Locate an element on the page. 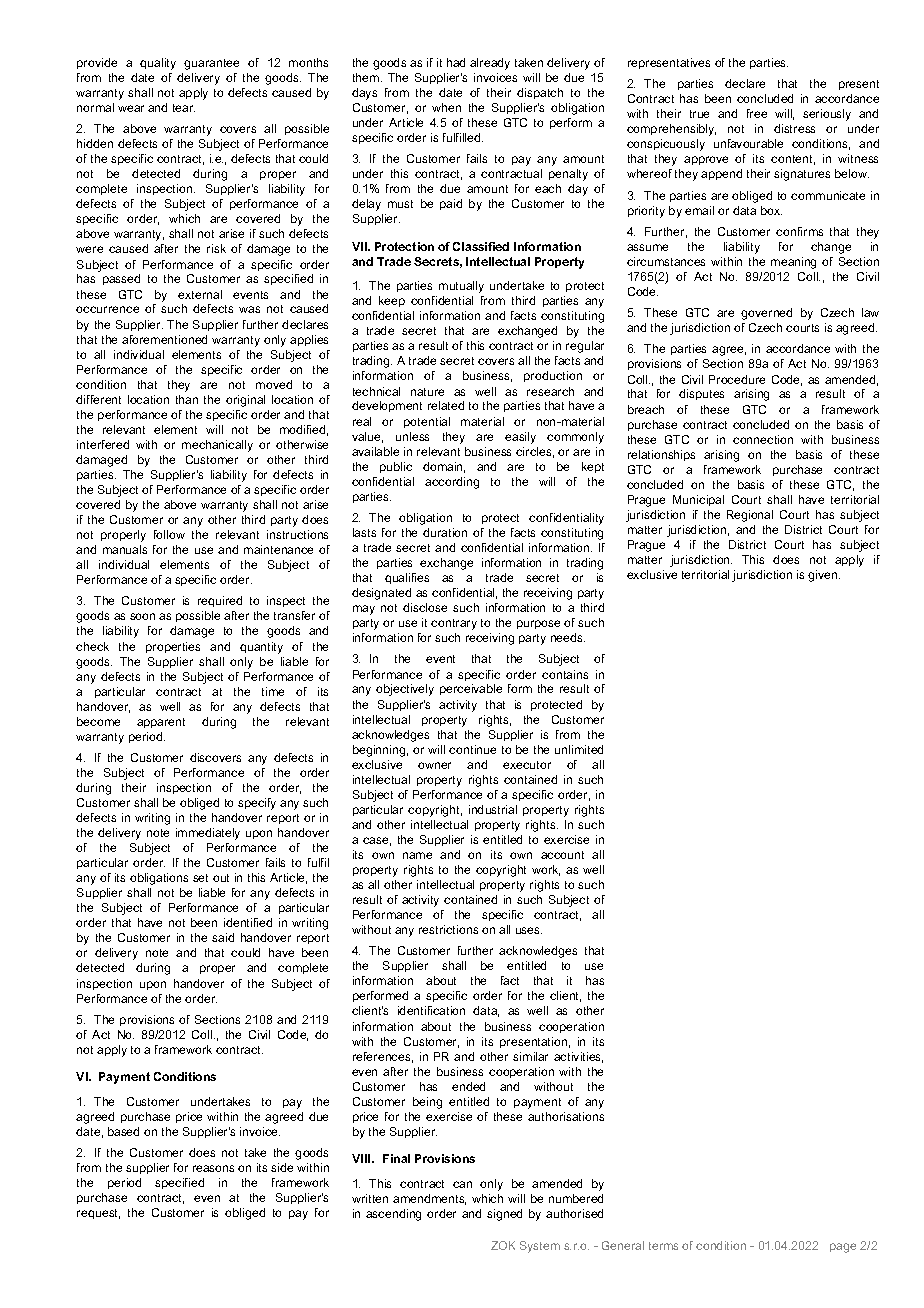  related is located at coordinates (446, 405).
